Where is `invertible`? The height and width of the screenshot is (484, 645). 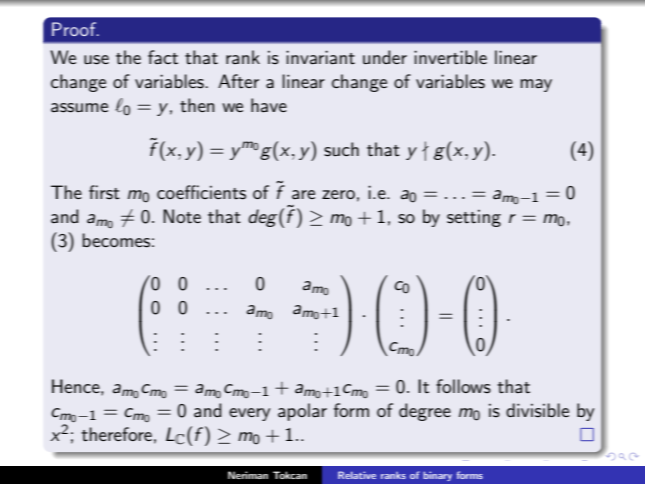
invertible is located at coordinates (450, 57).
